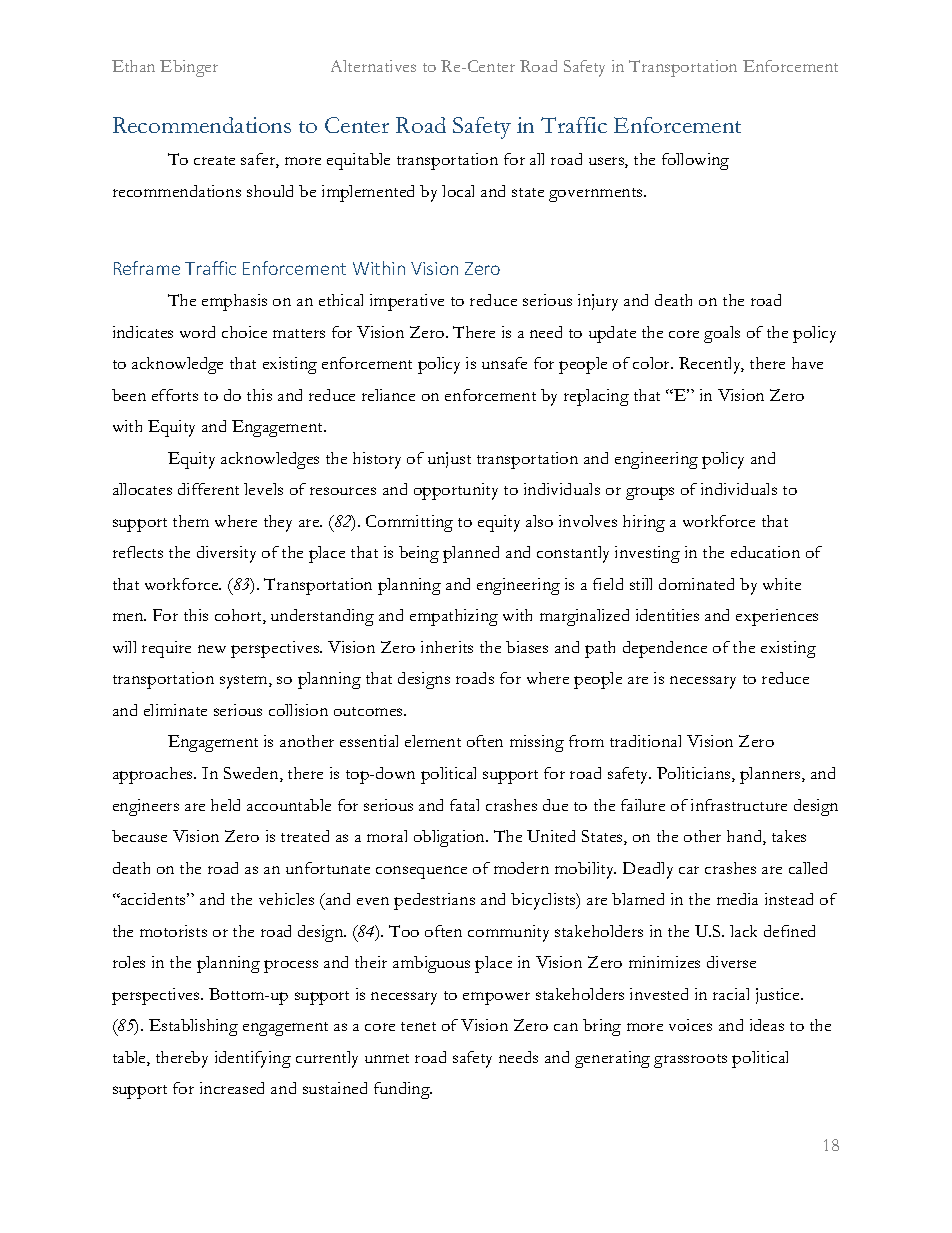 This screenshot has width=952, height=1233. What do you see at coordinates (695, 161) in the screenshot?
I see `following` at bounding box center [695, 161].
